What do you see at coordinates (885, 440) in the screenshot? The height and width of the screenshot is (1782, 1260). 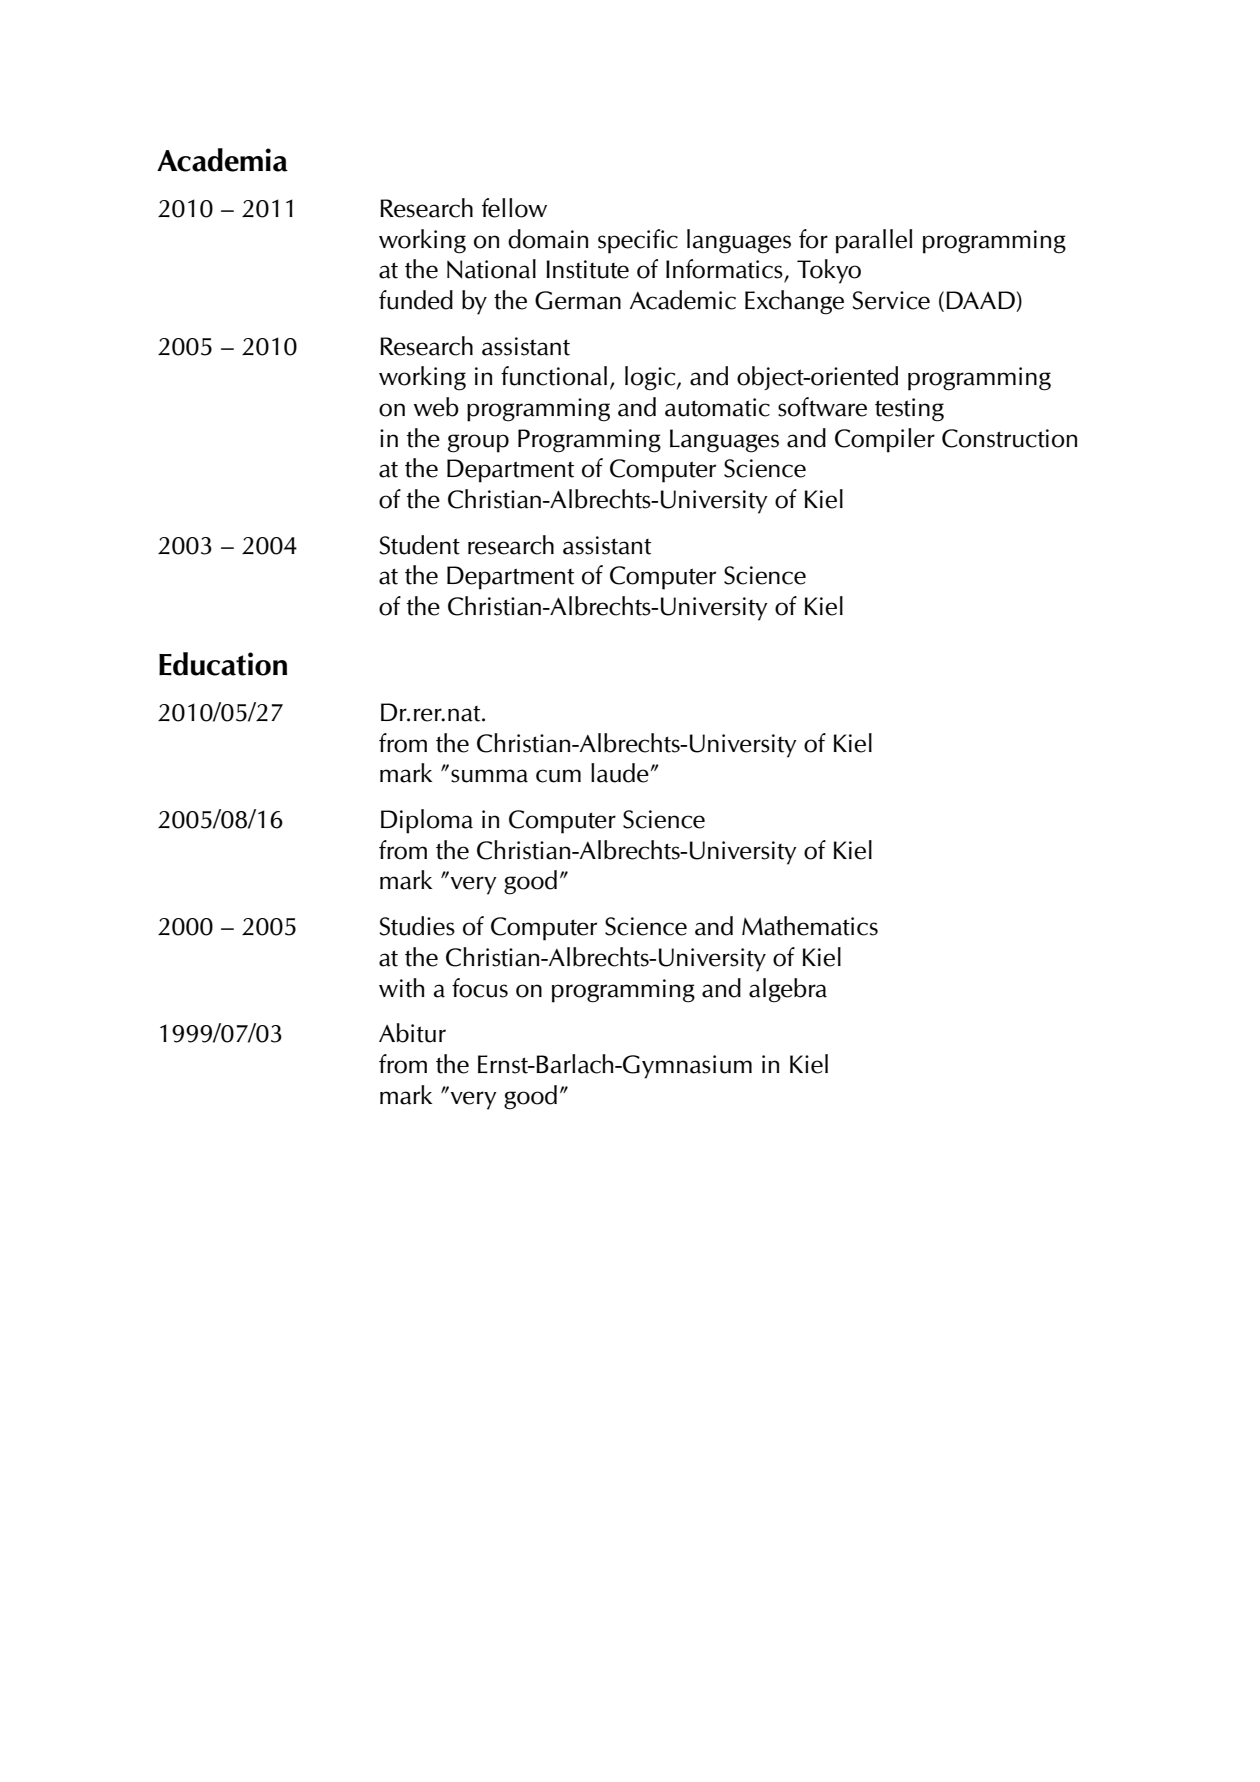 I see `Compiler` at bounding box center [885, 440].
